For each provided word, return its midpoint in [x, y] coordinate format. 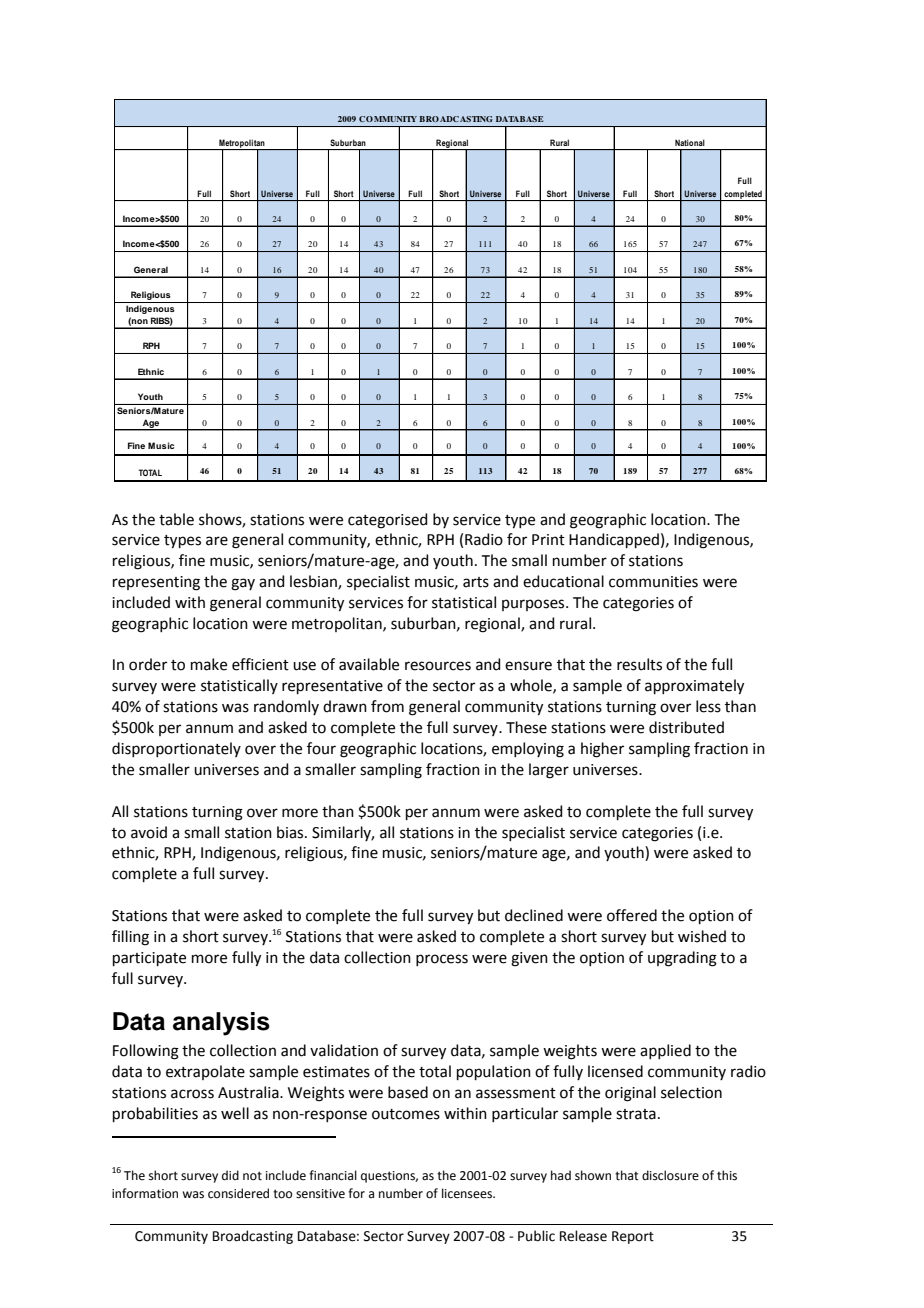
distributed [686, 727]
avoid [149, 832]
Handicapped [614, 540]
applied [665, 1051]
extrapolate [205, 1072]
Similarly [343, 833]
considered [238, 1193]
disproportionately [176, 749]
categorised [388, 521]
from [387, 706]
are [217, 541]
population [494, 1072]
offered [632, 915]
